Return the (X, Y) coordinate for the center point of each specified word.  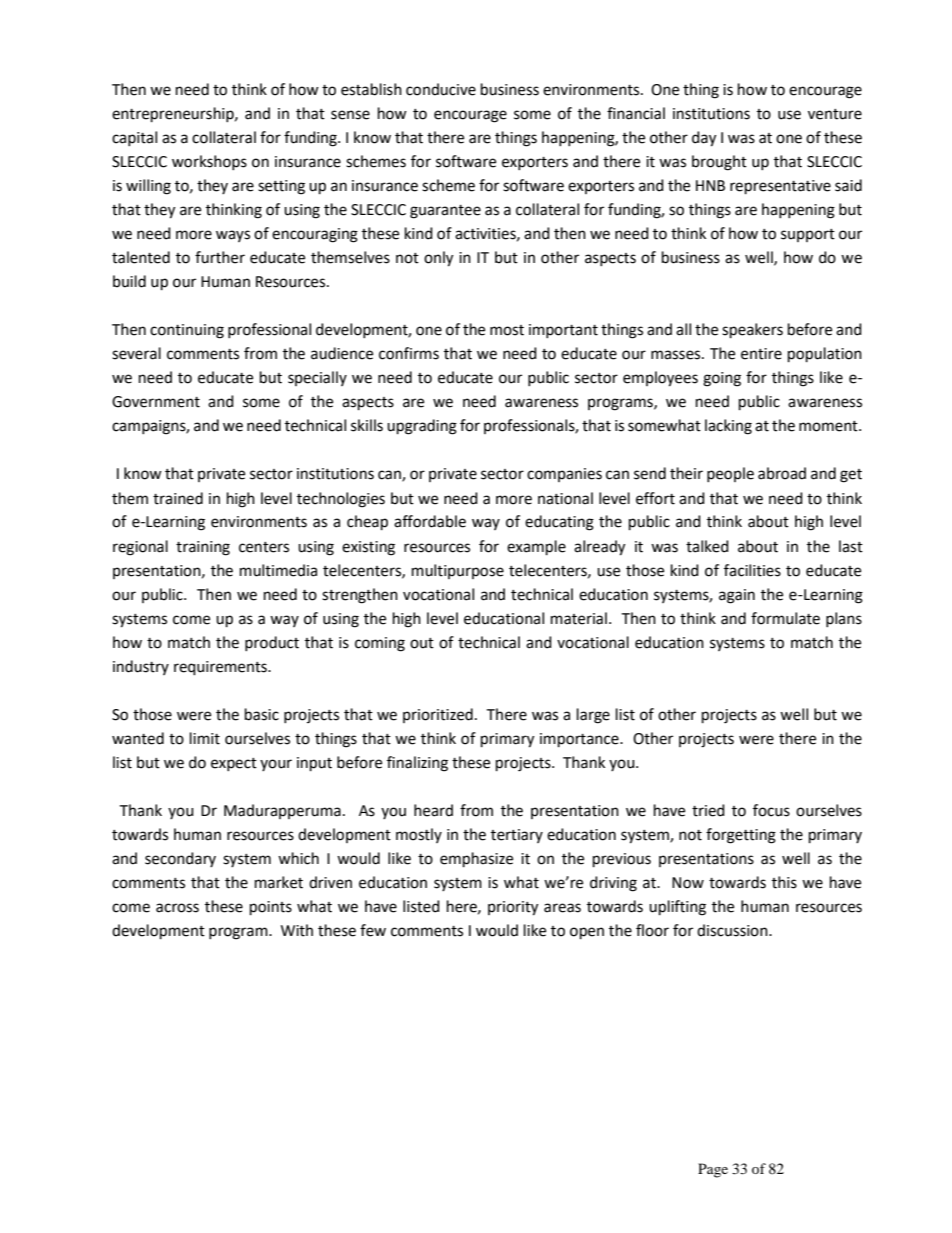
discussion (733, 930)
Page (713, 1170)
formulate (785, 618)
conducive (441, 89)
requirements (221, 668)
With (297, 930)
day (704, 139)
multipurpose (458, 571)
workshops (209, 162)
